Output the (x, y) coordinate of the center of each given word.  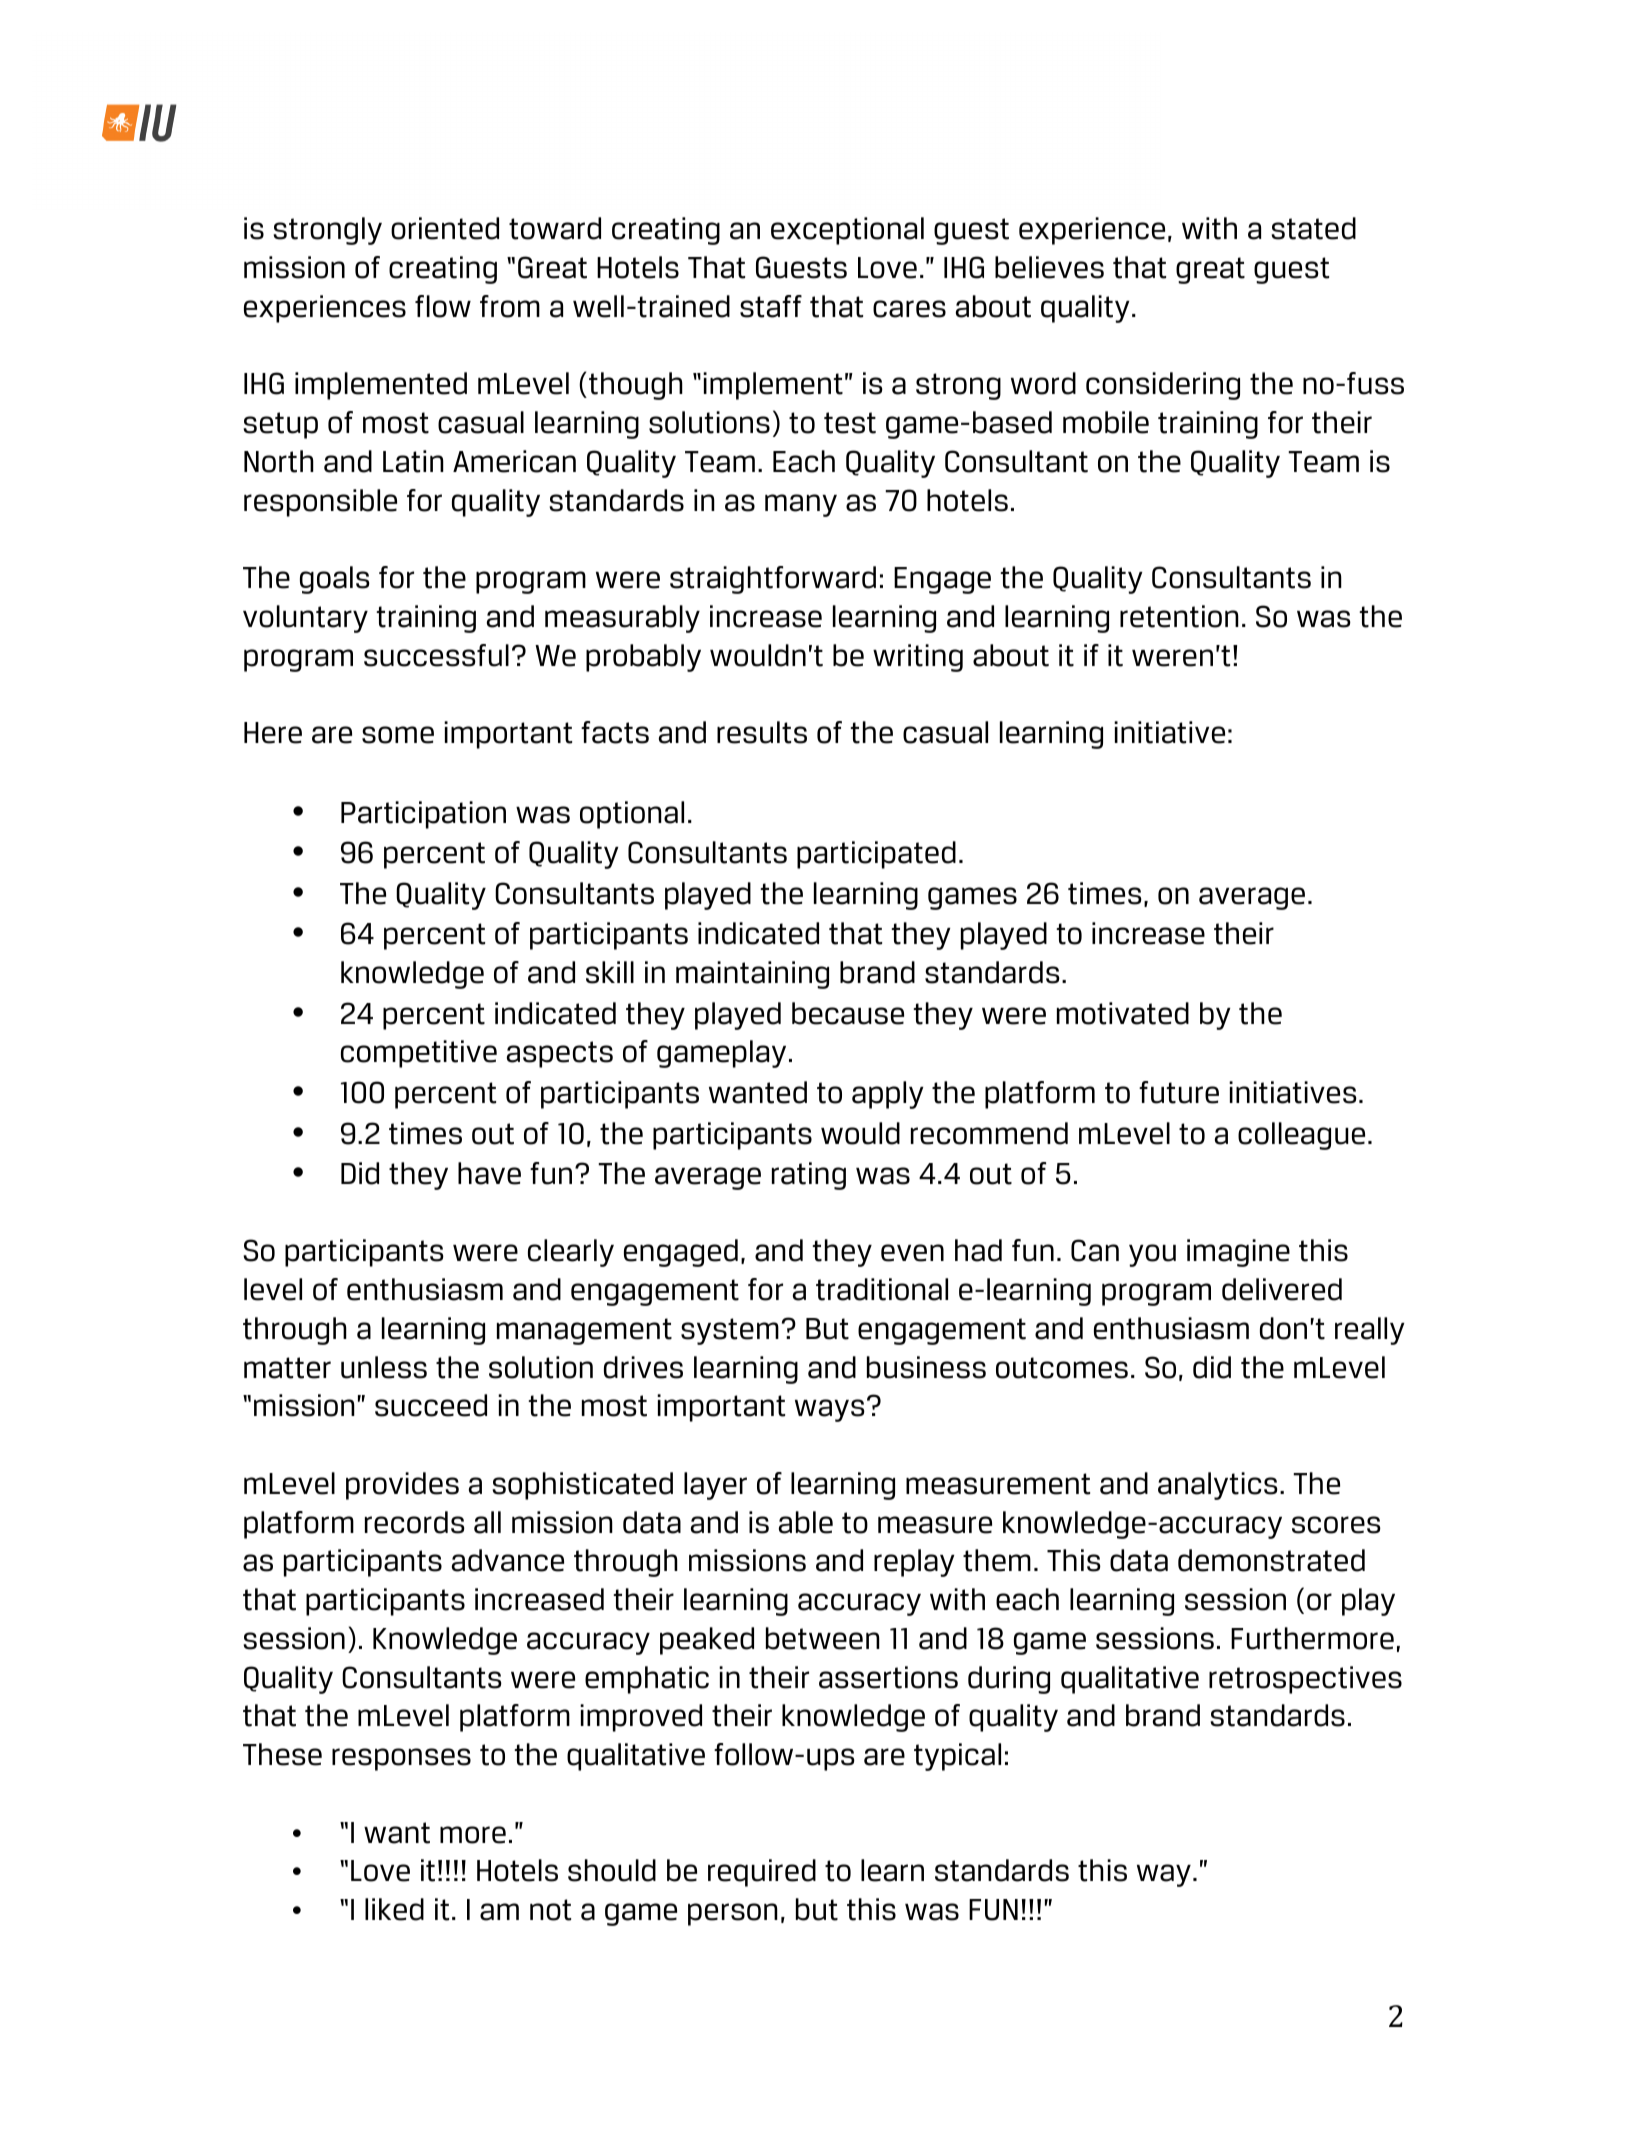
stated (1313, 228)
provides (402, 1486)
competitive (419, 1054)
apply (888, 1095)
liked (394, 1909)
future (1179, 1092)
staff (771, 306)
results (762, 732)
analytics (1218, 1486)
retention (1179, 616)
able (806, 1522)
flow (443, 306)
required (762, 1873)
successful (436, 655)
